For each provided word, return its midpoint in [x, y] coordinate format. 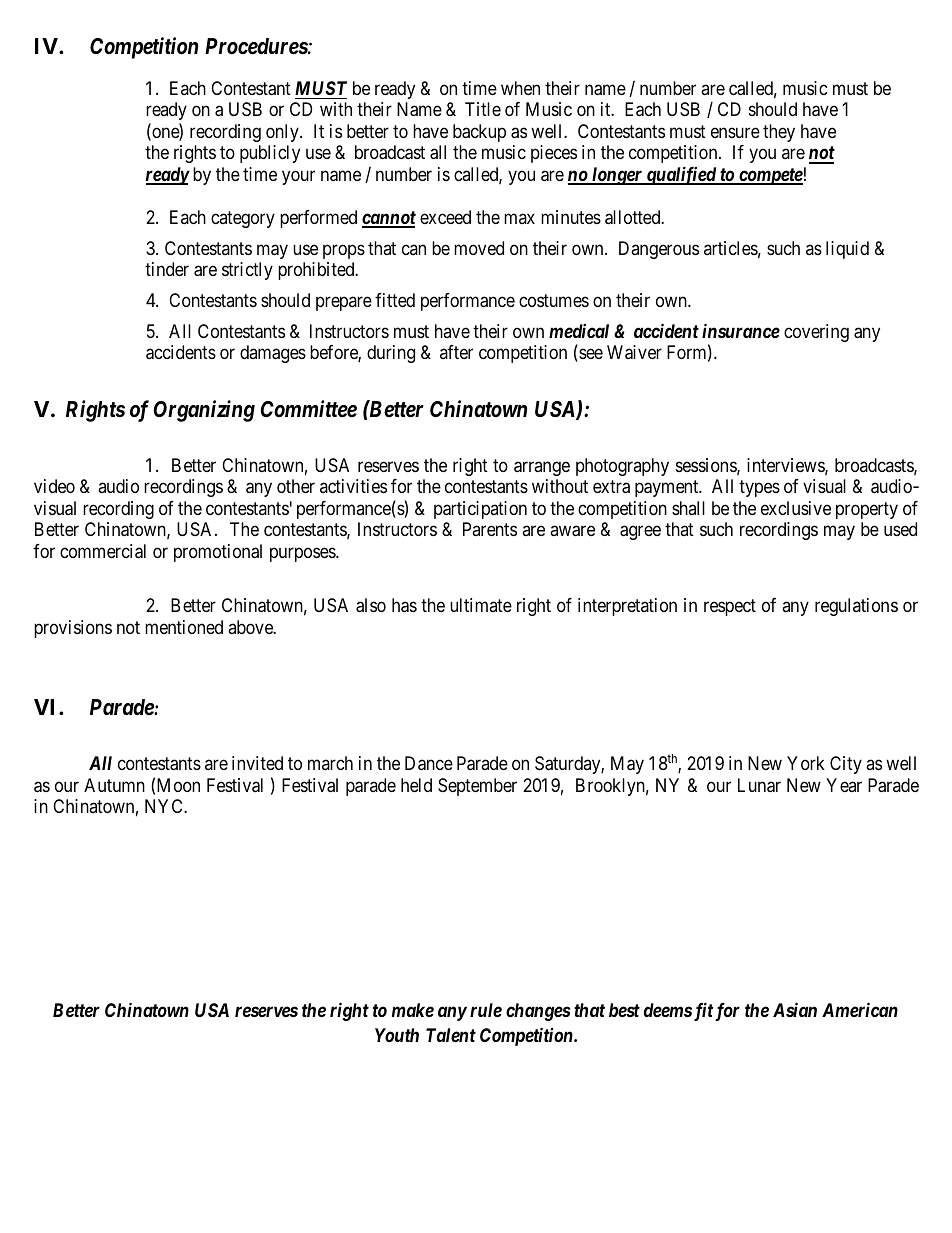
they [779, 133]
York [806, 763]
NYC [165, 806]
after [456, 352]
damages [273, 354]
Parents [490, 529]
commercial [103, 551]
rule [486, 1010]
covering [816, 333]
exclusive [796, 508]
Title [483, 109]
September [477, 787]
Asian [795, 1009]
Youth [397, 1035]
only [283, 133]
